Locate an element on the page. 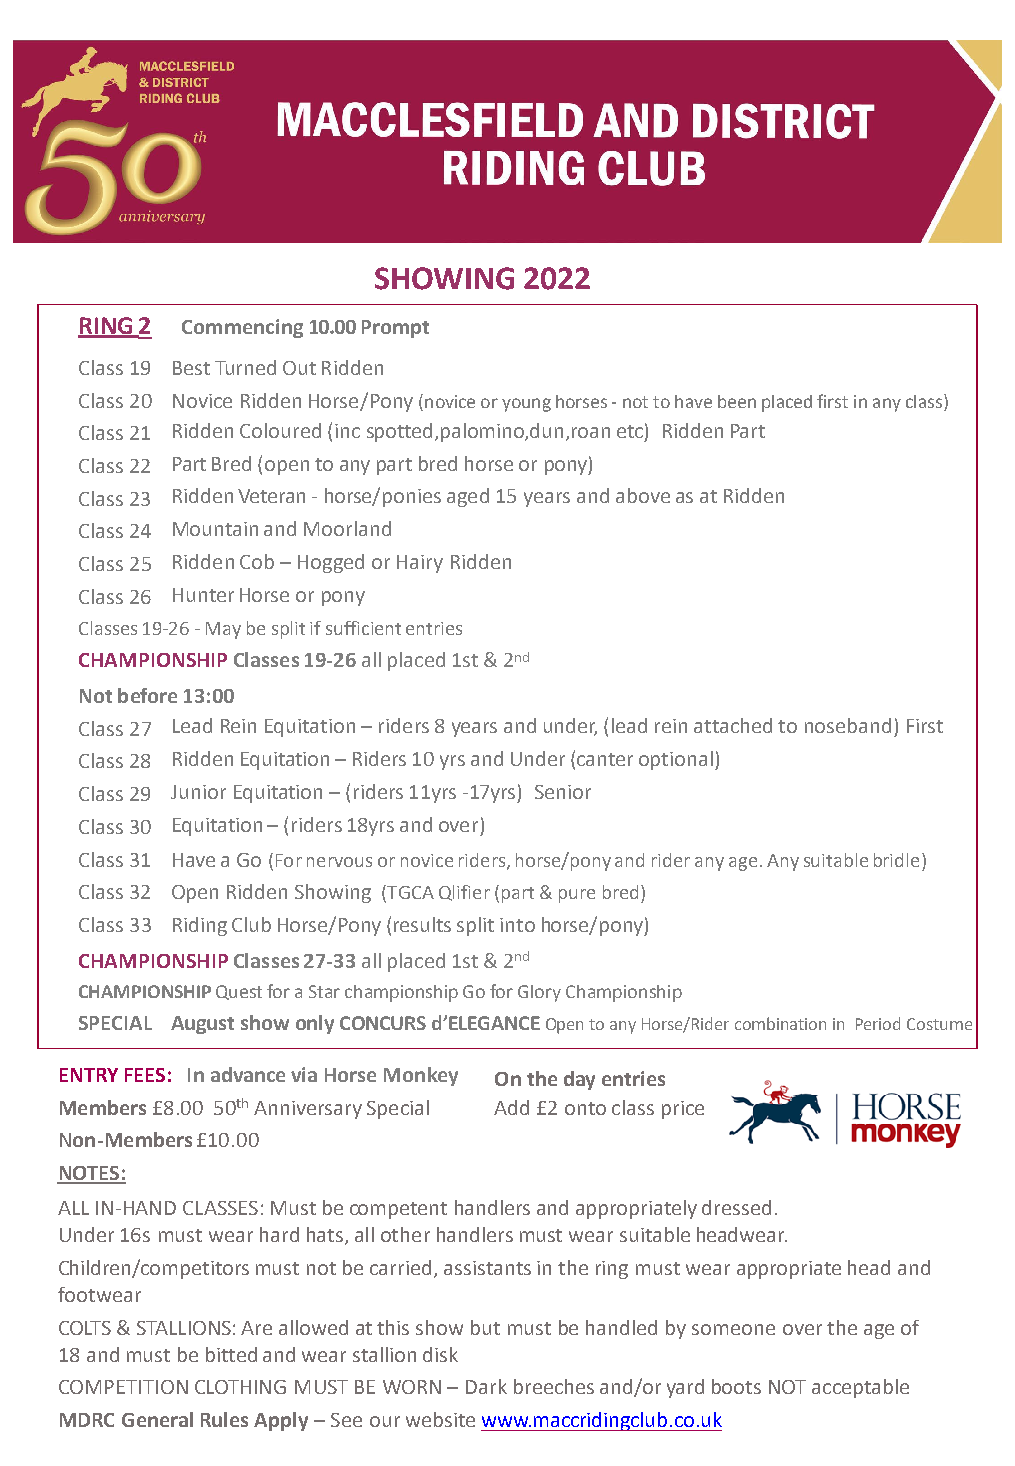  May is located at coordinates (223, 630).
